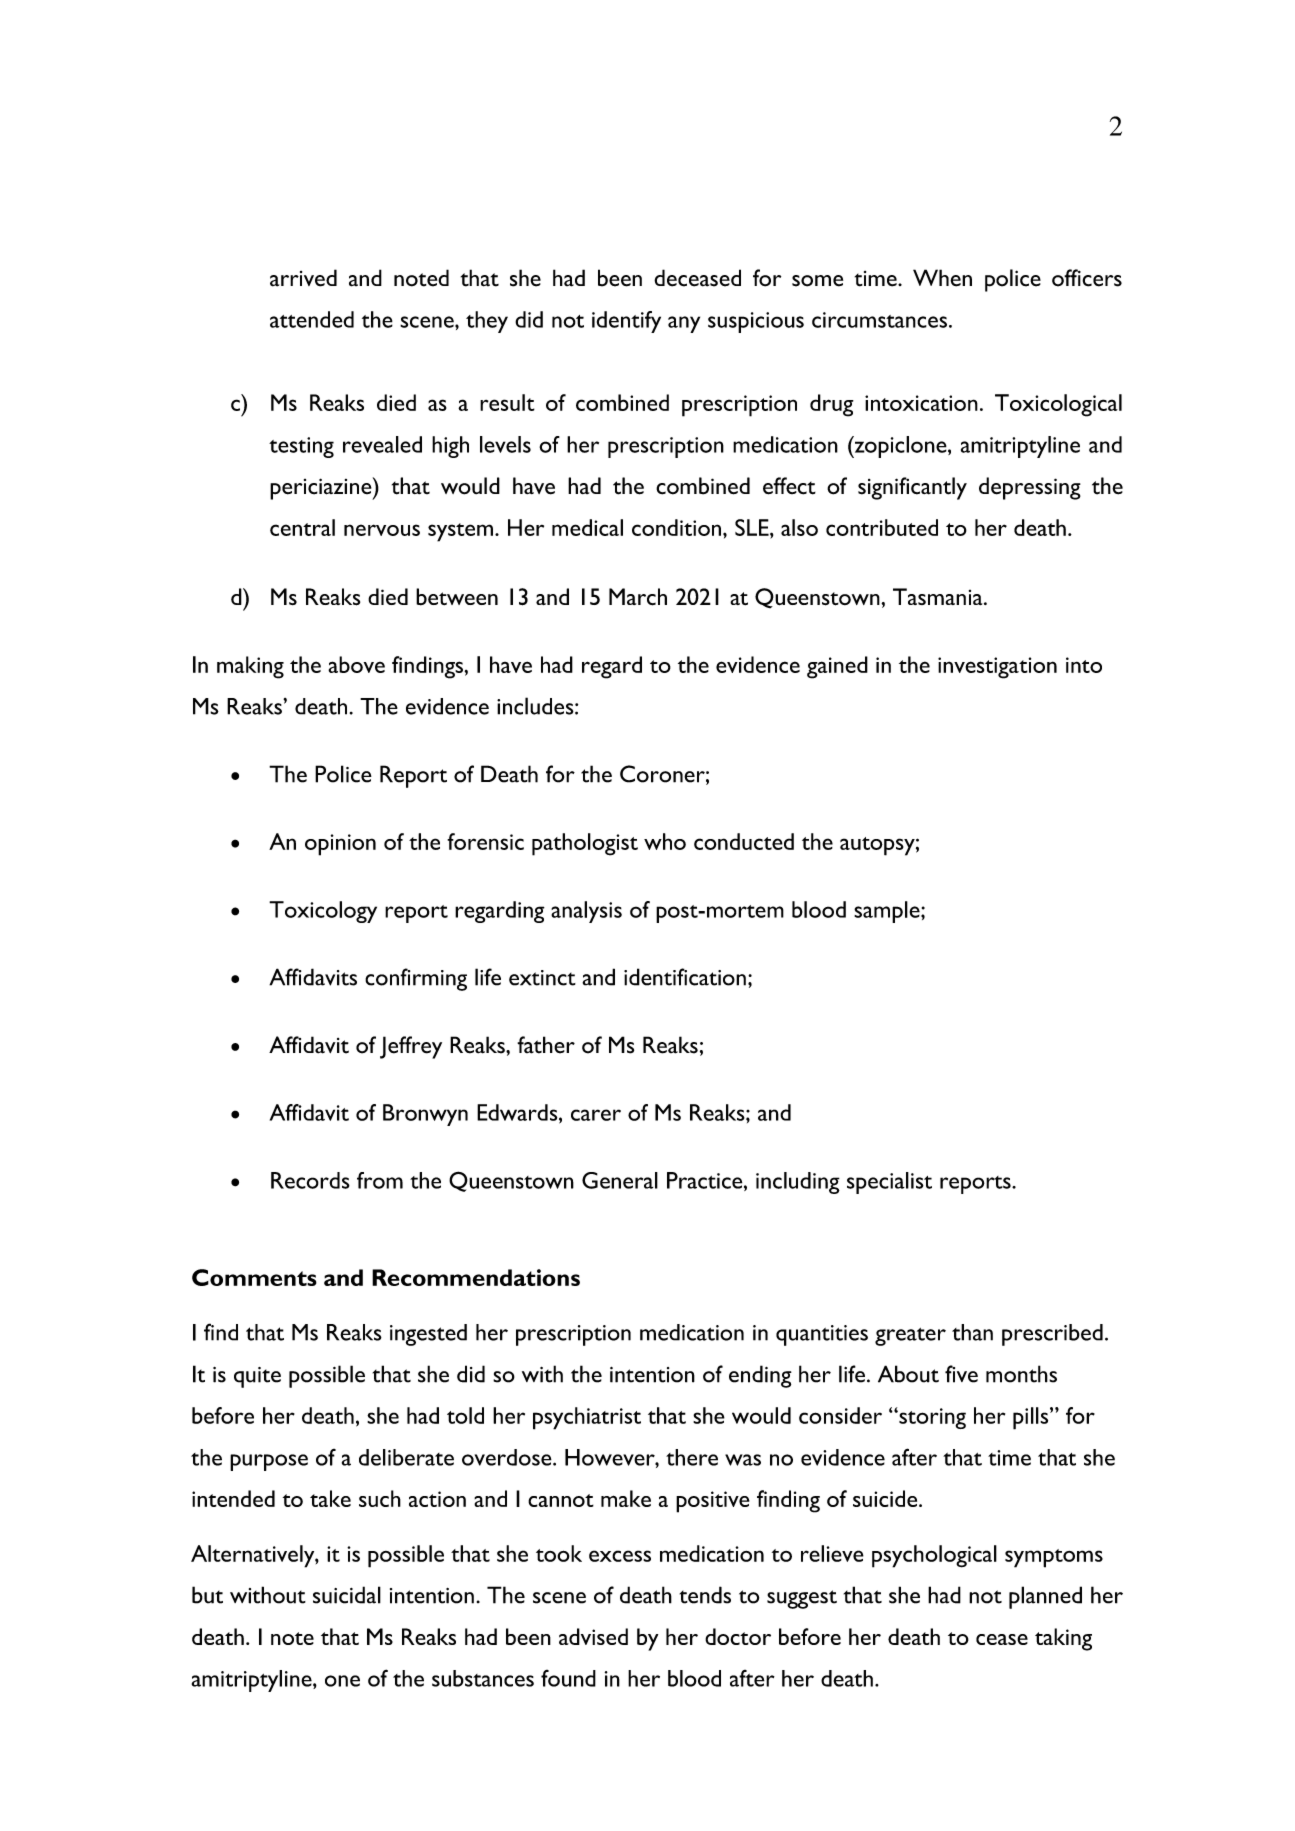 The width and height of the screenshot is (1295, 1831). Describe the element at coordinates (312, 319) in the screenshot. I see `attended` at that location.
